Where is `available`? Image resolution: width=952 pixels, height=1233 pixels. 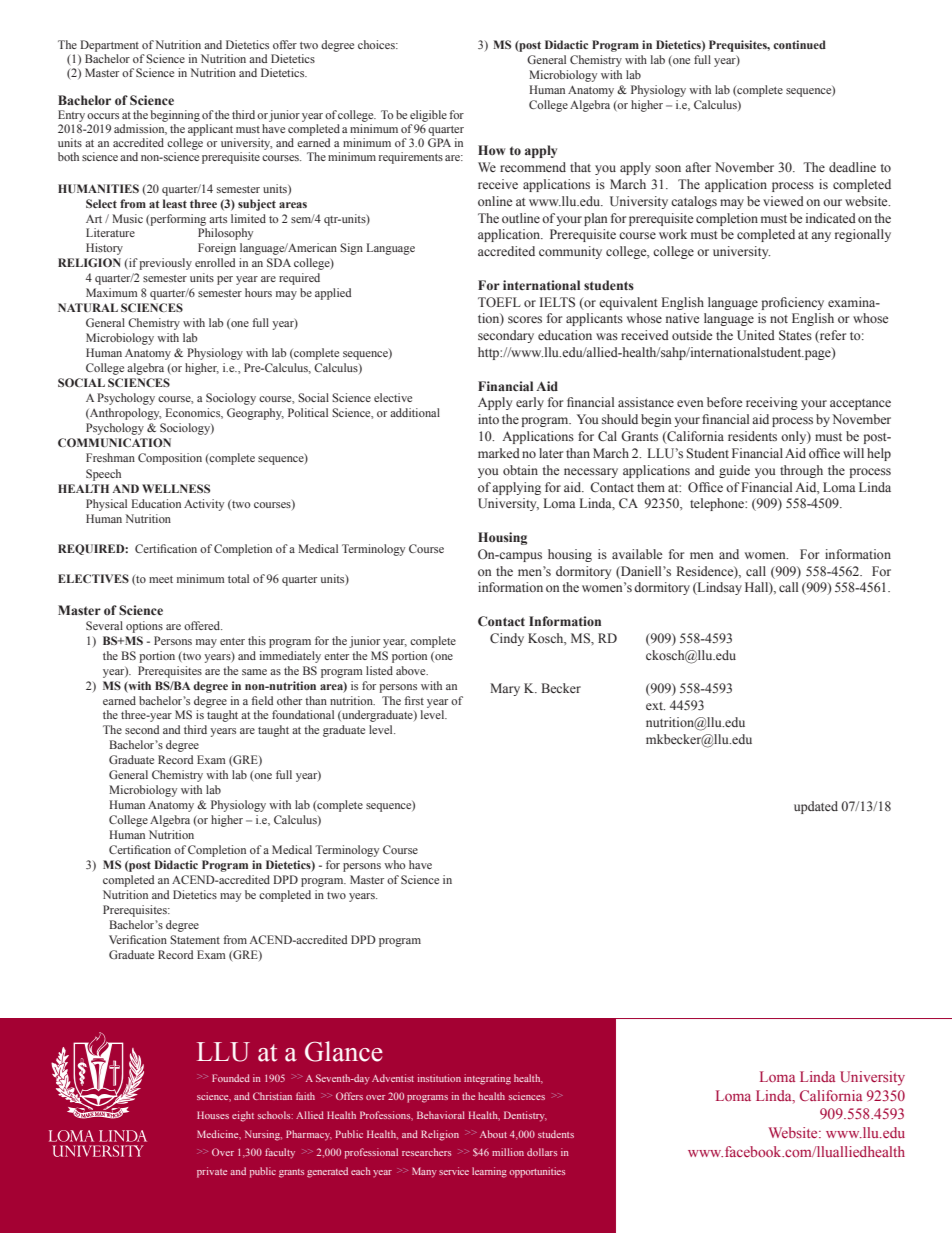
available is located at coordinates (637, 554).
